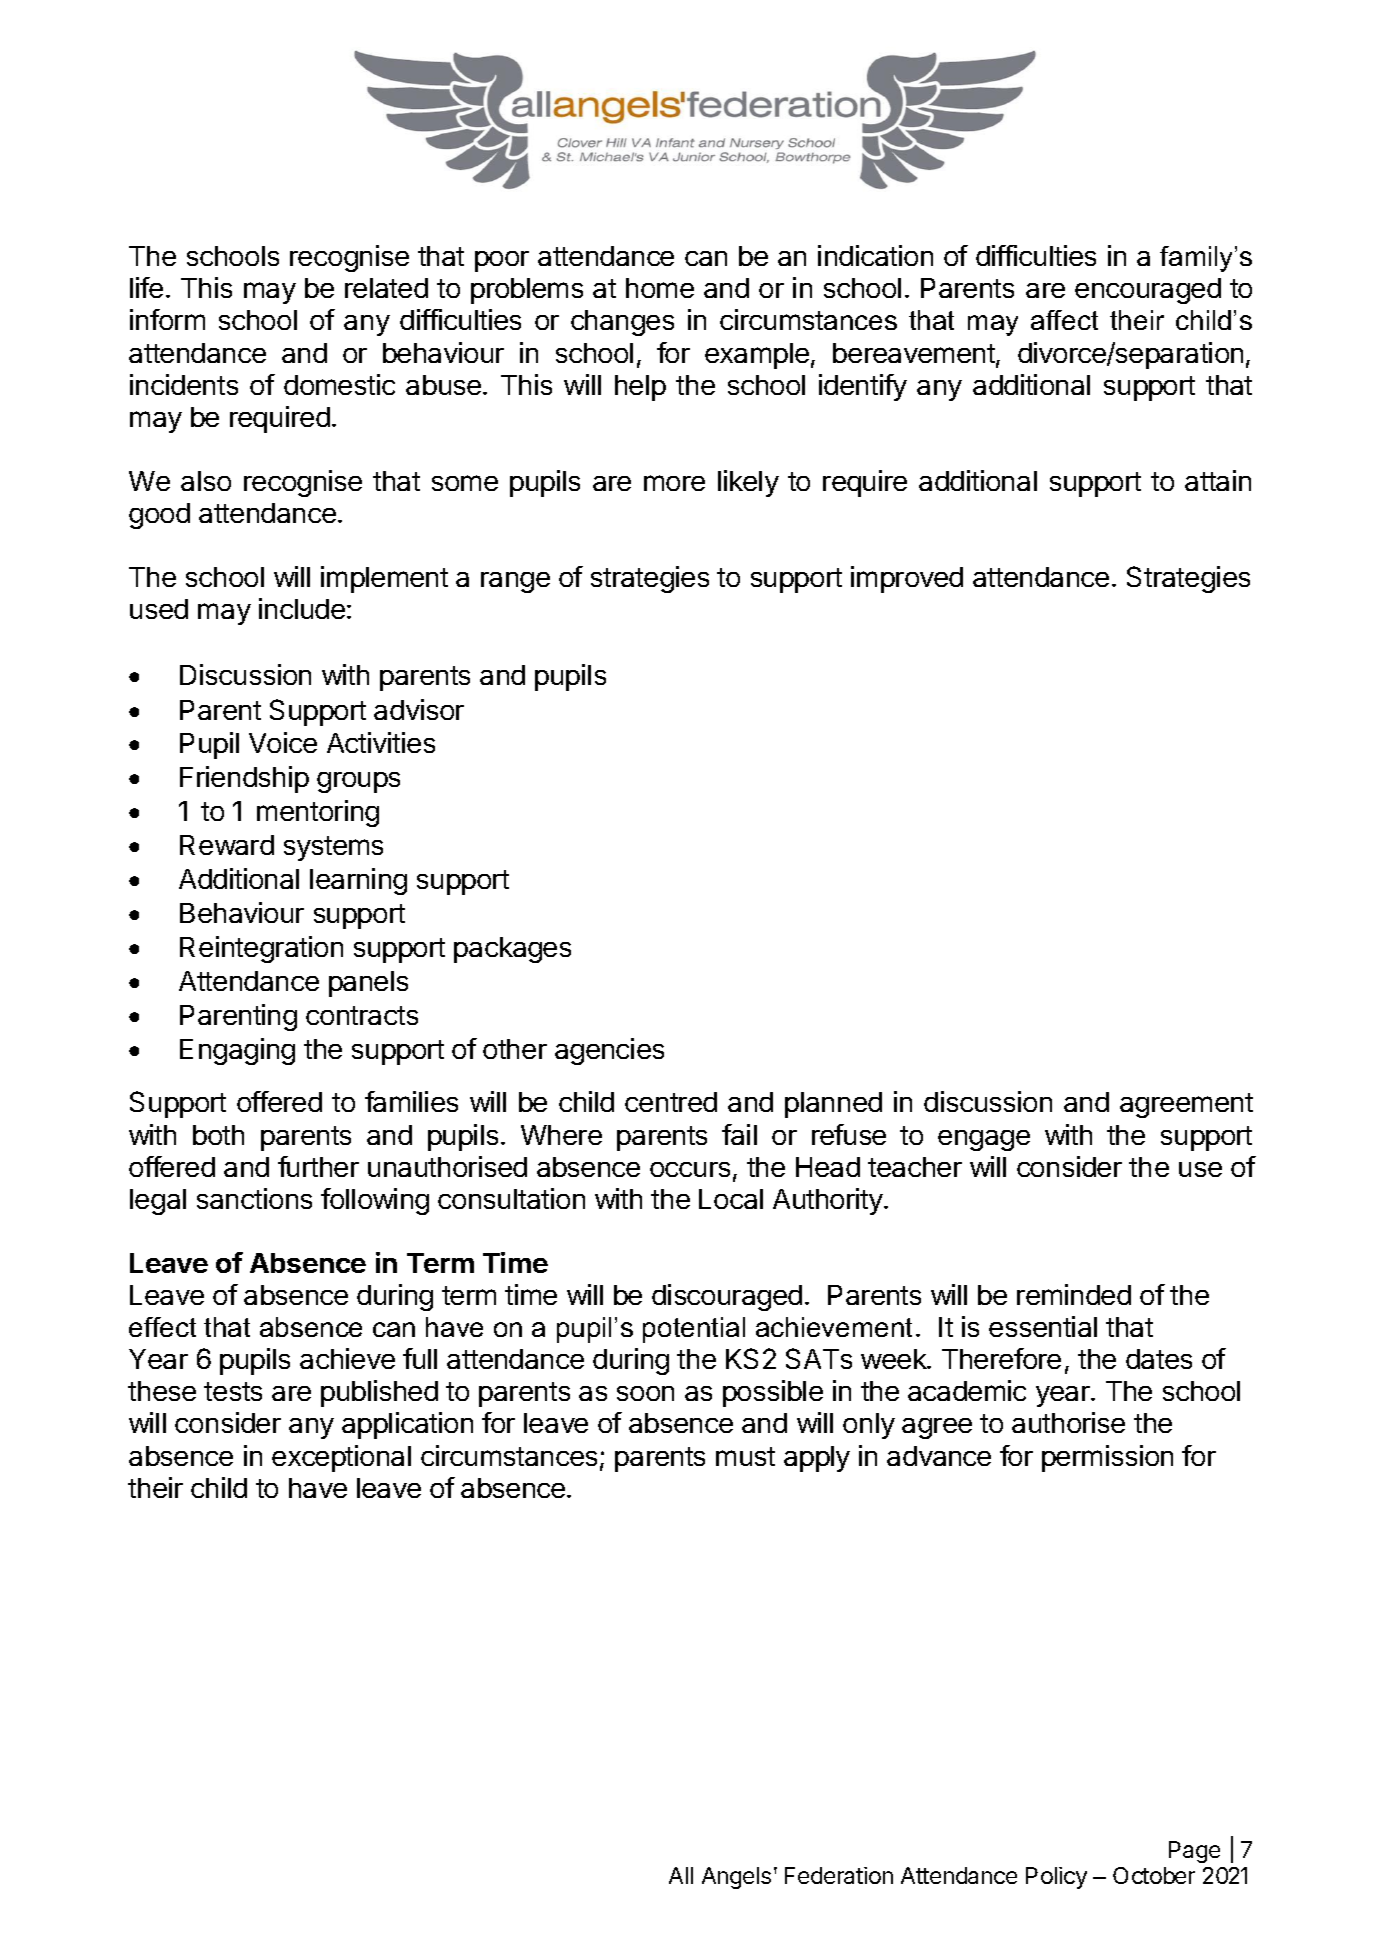 Image resolution: width=1384 pixels, height=1958 pixels. What do you see at coordinates (167, 319) in the screenshot?
I see `inform` at bounding box center [167, 319].
